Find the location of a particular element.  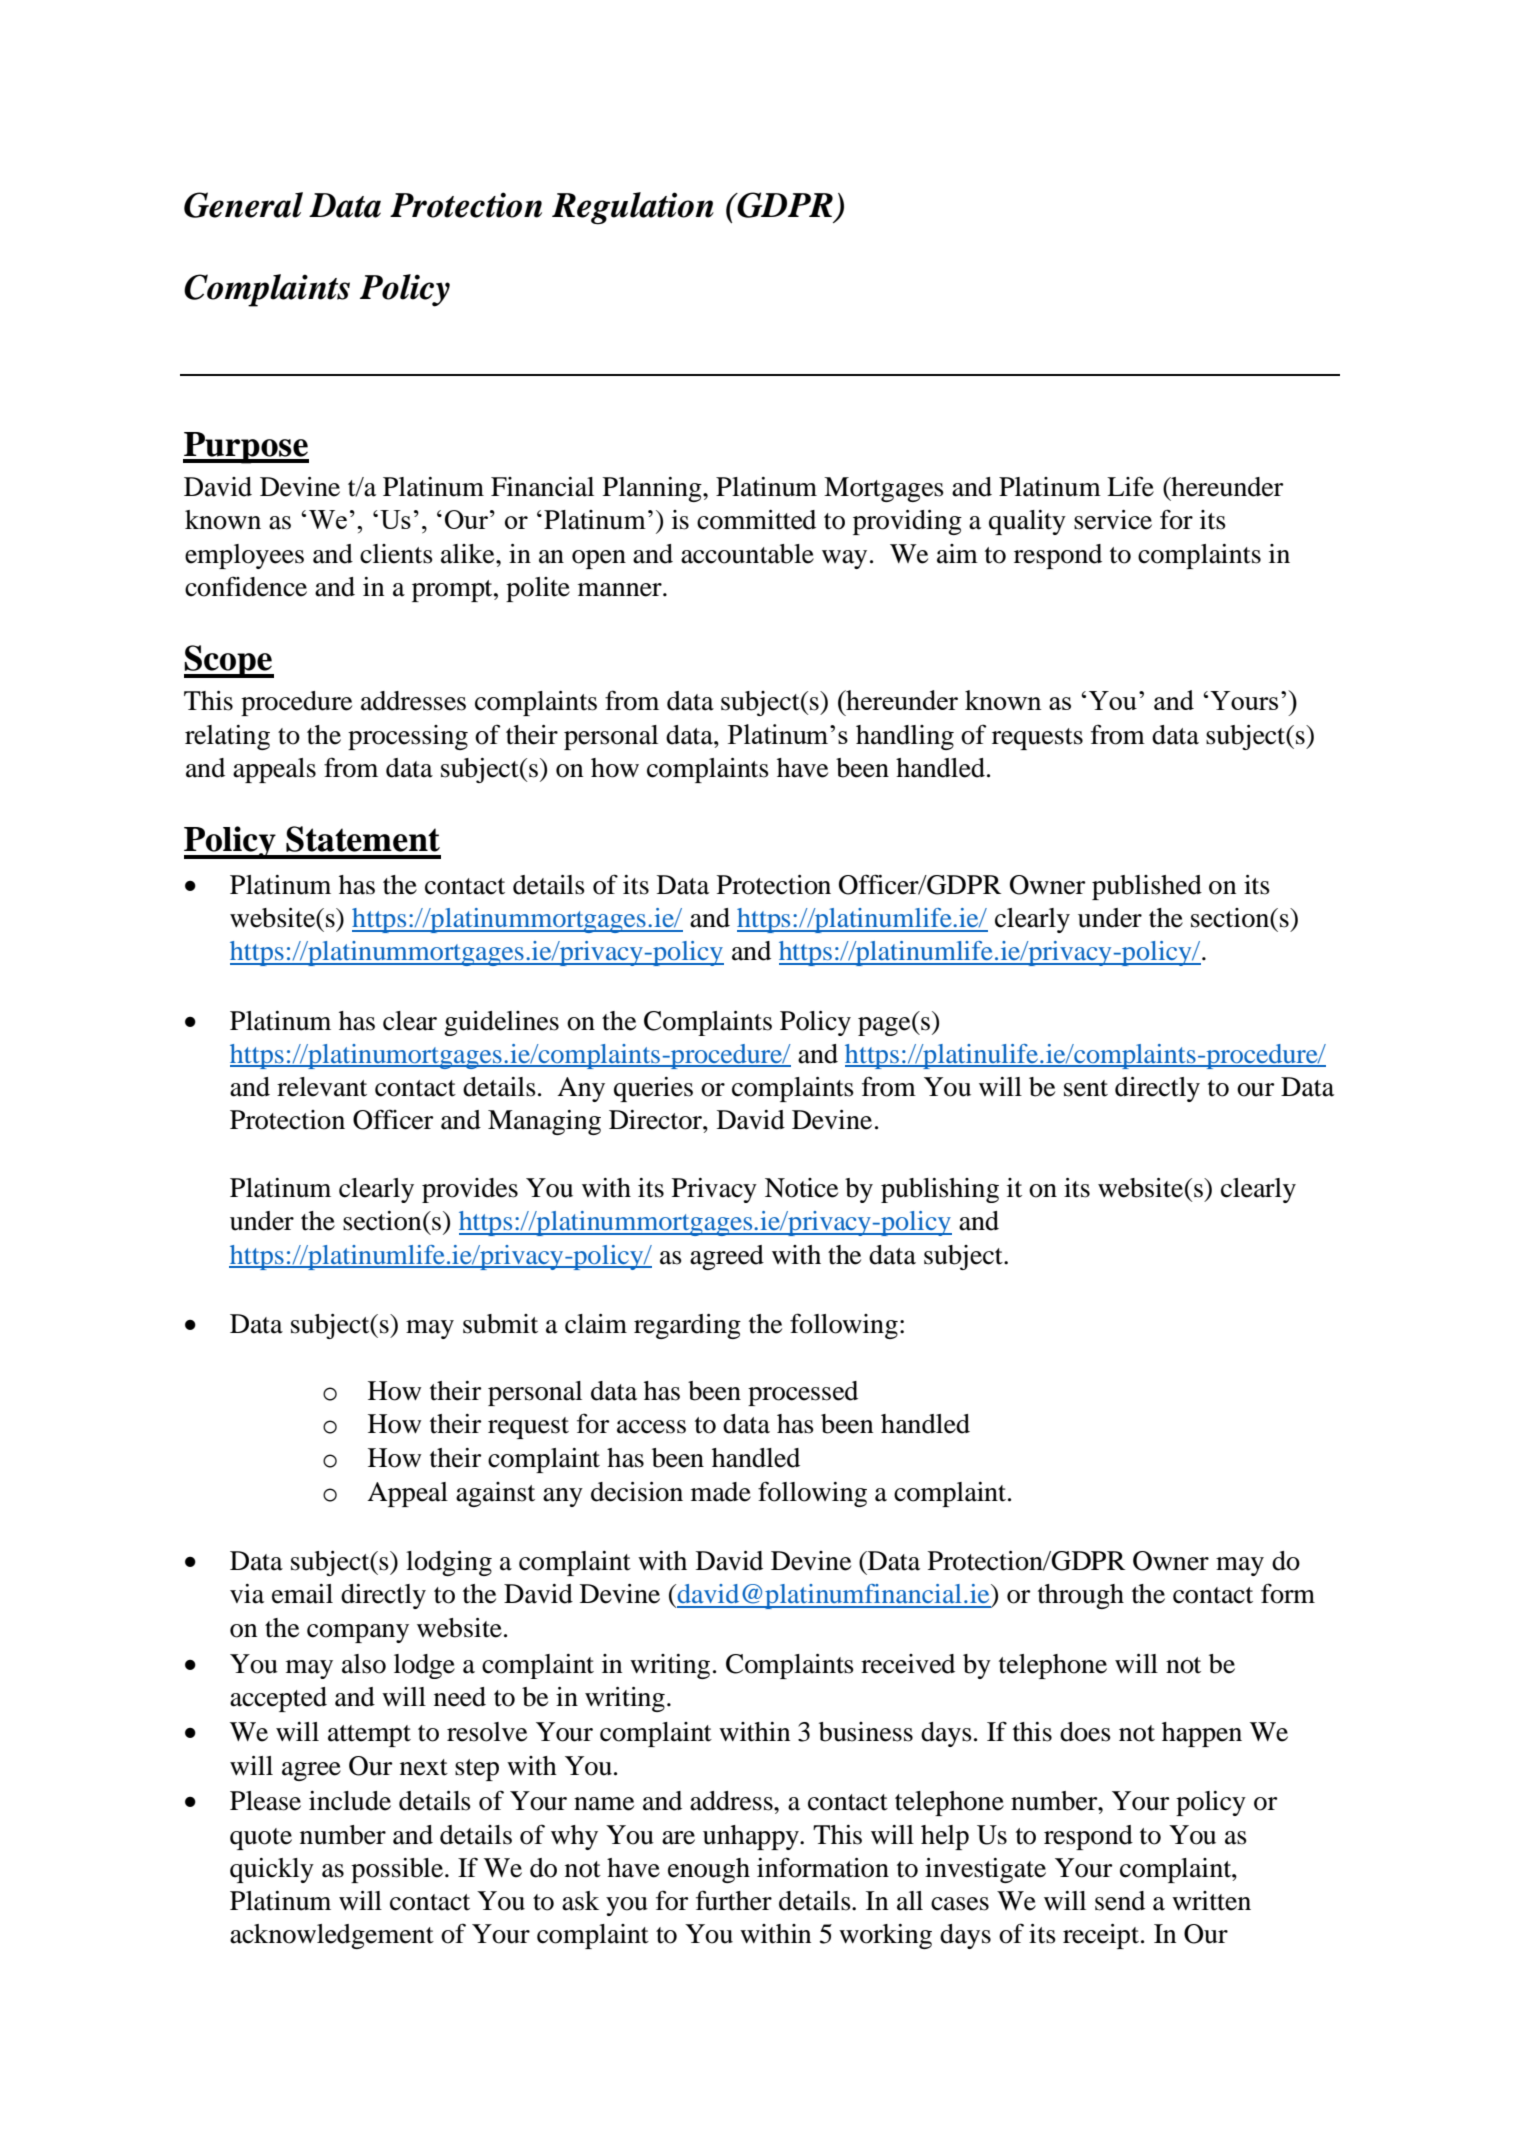

queries is located at coordinates (653, 1089).
